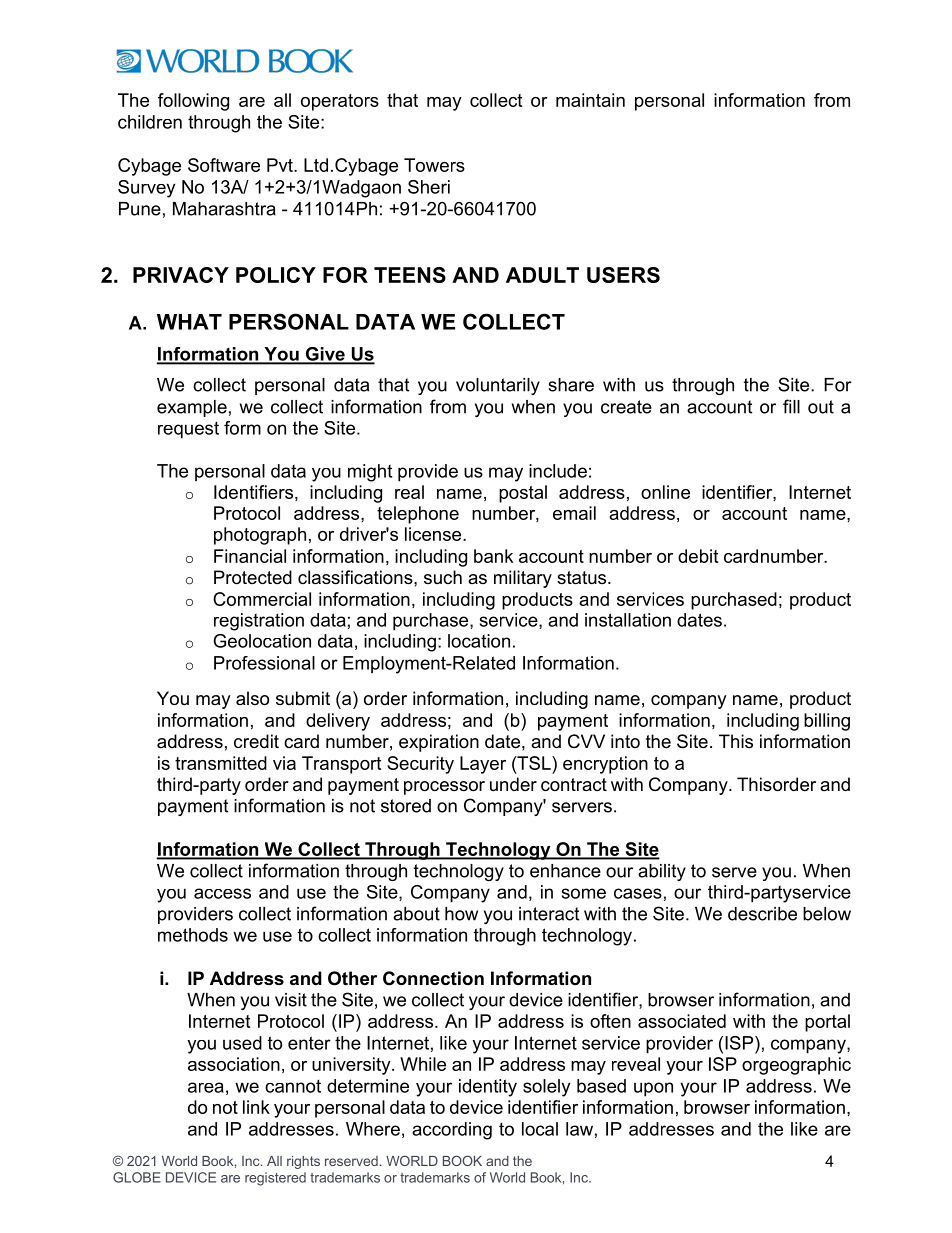  What do you see at coordinates (513, 784) in the screenshot?
I see `under` at bounding box center [513, 784].
